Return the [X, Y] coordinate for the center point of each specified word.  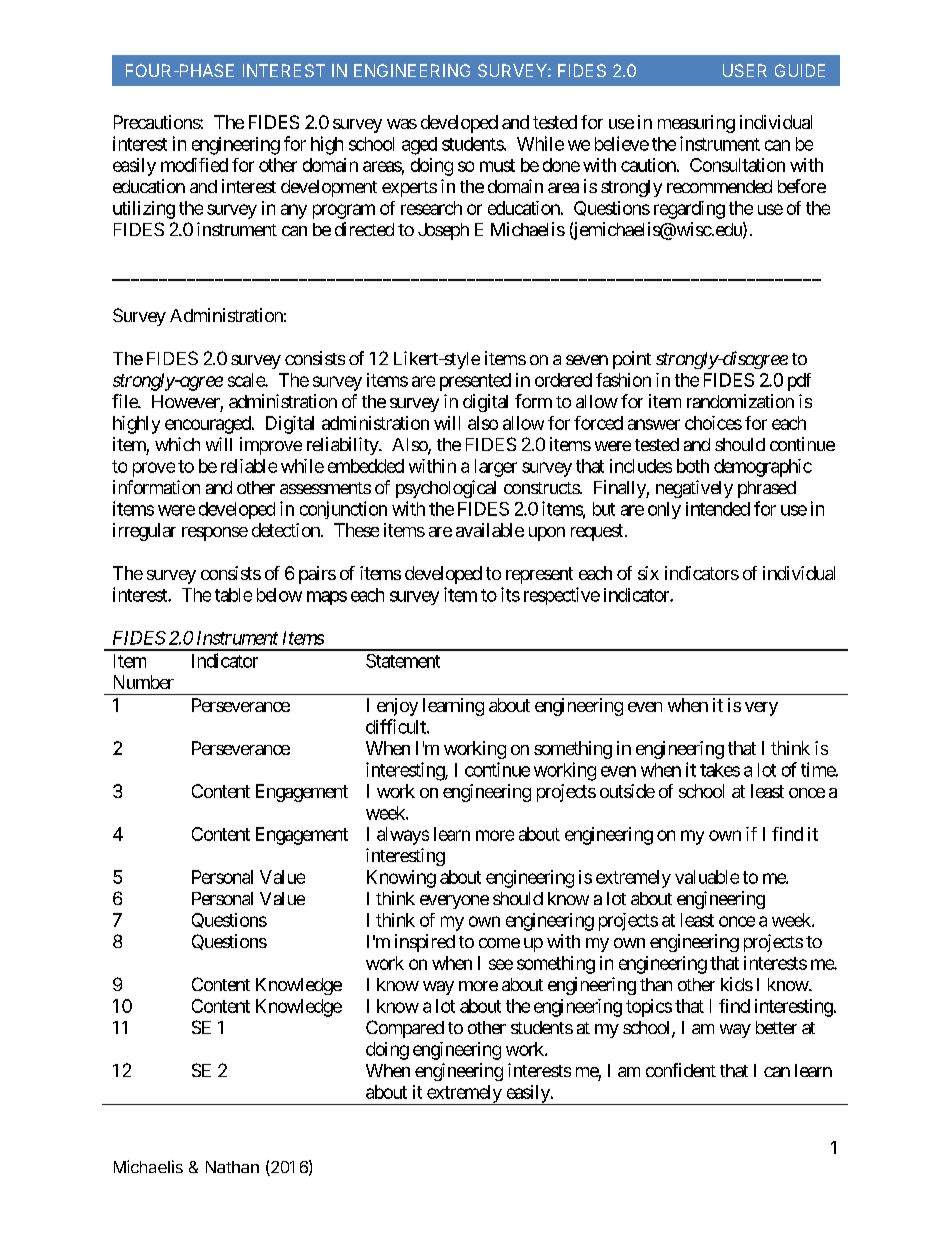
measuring [696, 124]
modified [194, 165]
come [499, 943]
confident [681, 1070]
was [402, 124]
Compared [405, 1029]
